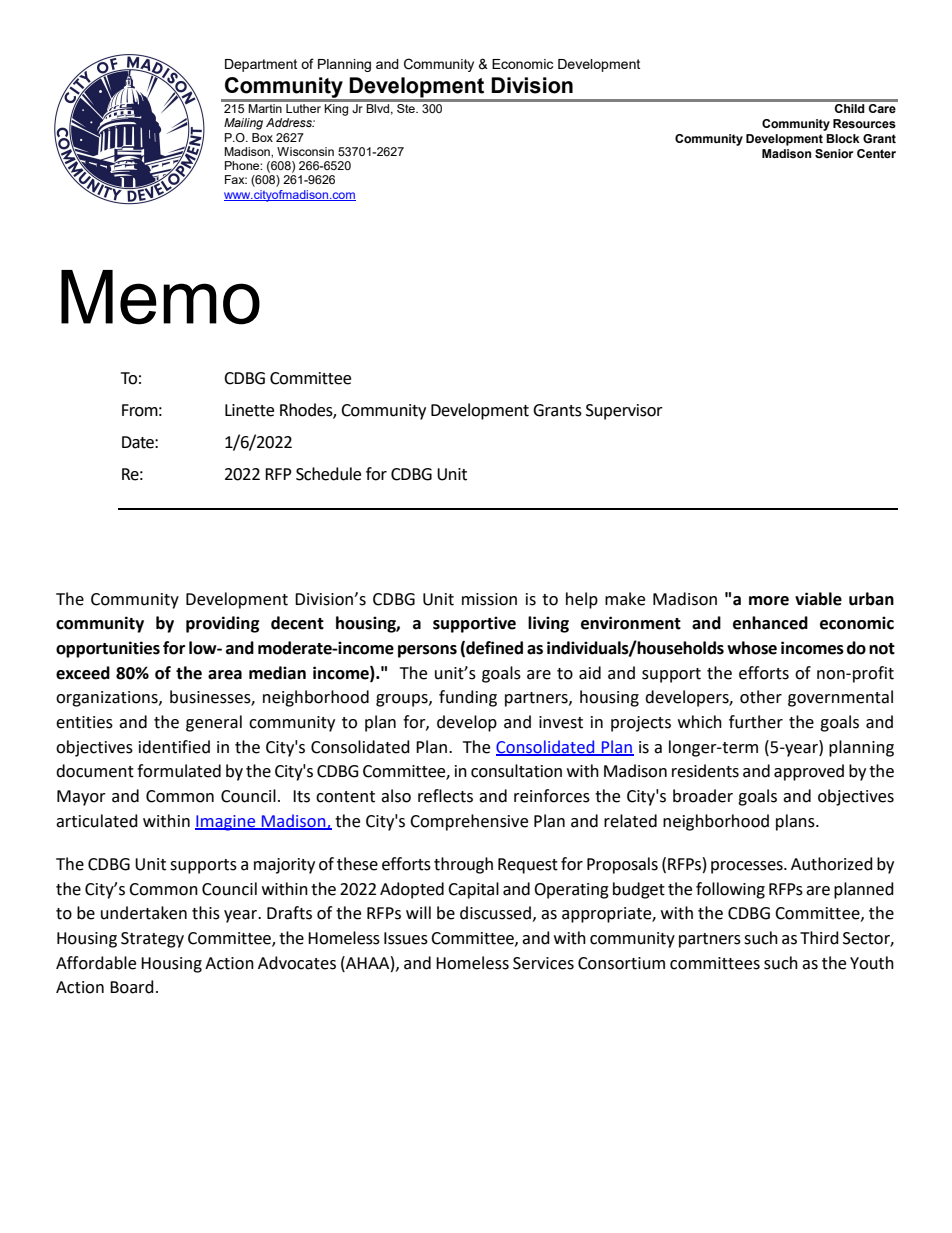 The image size is (952, 1233). What do you see at coordinates (152, 940) in the image?
I see `Strategy` at bounding box center [152, 940].
